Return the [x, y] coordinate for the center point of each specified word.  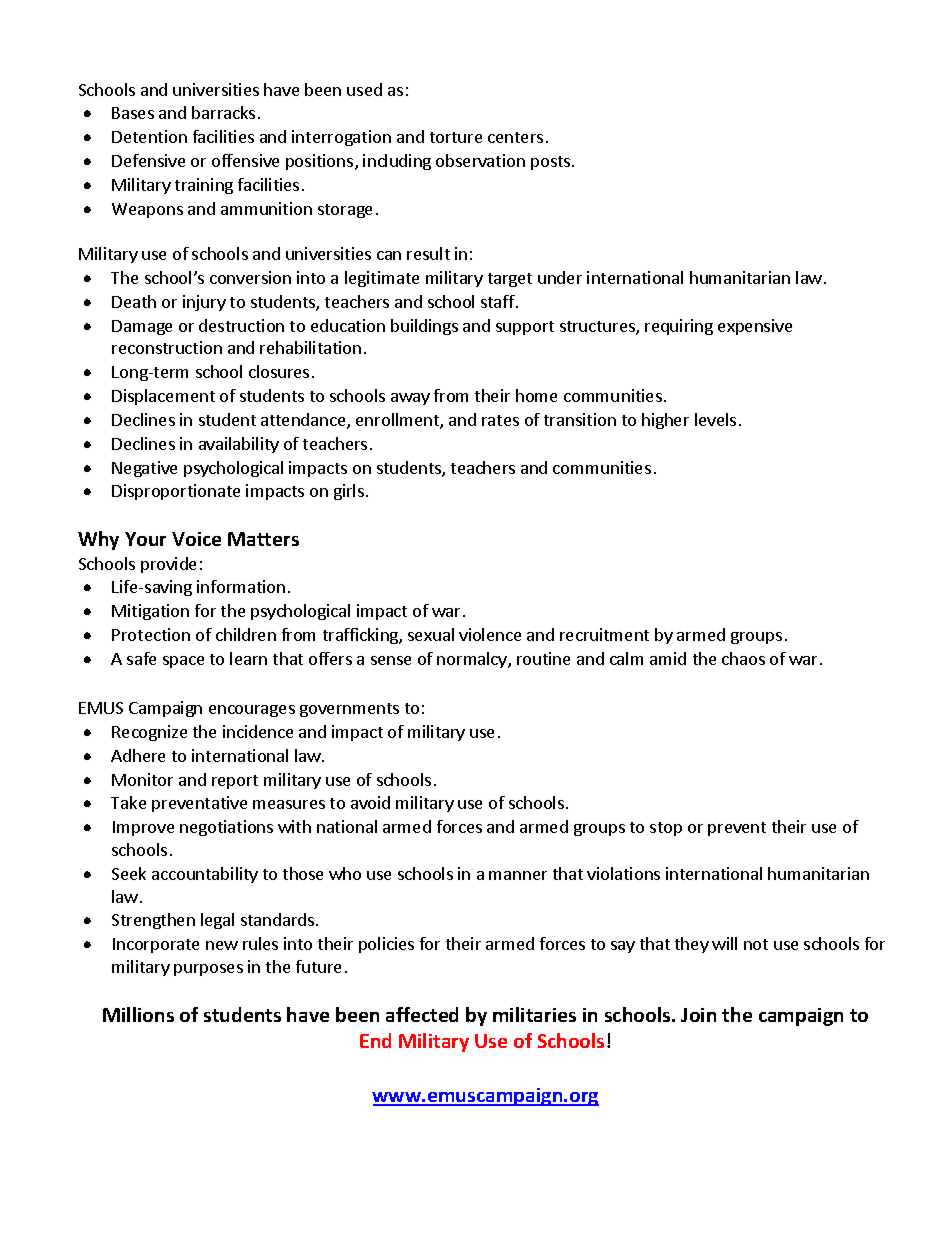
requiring [679, 327]
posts [552, 163]
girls [349, 492]
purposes [208, 970]
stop [666, 829]
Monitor [142, 779]
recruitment [604, 634]
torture [456, 137]
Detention [149, 136]
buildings [424, 327]
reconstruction [167, 347]
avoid [370, 802]
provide [168, 565]
